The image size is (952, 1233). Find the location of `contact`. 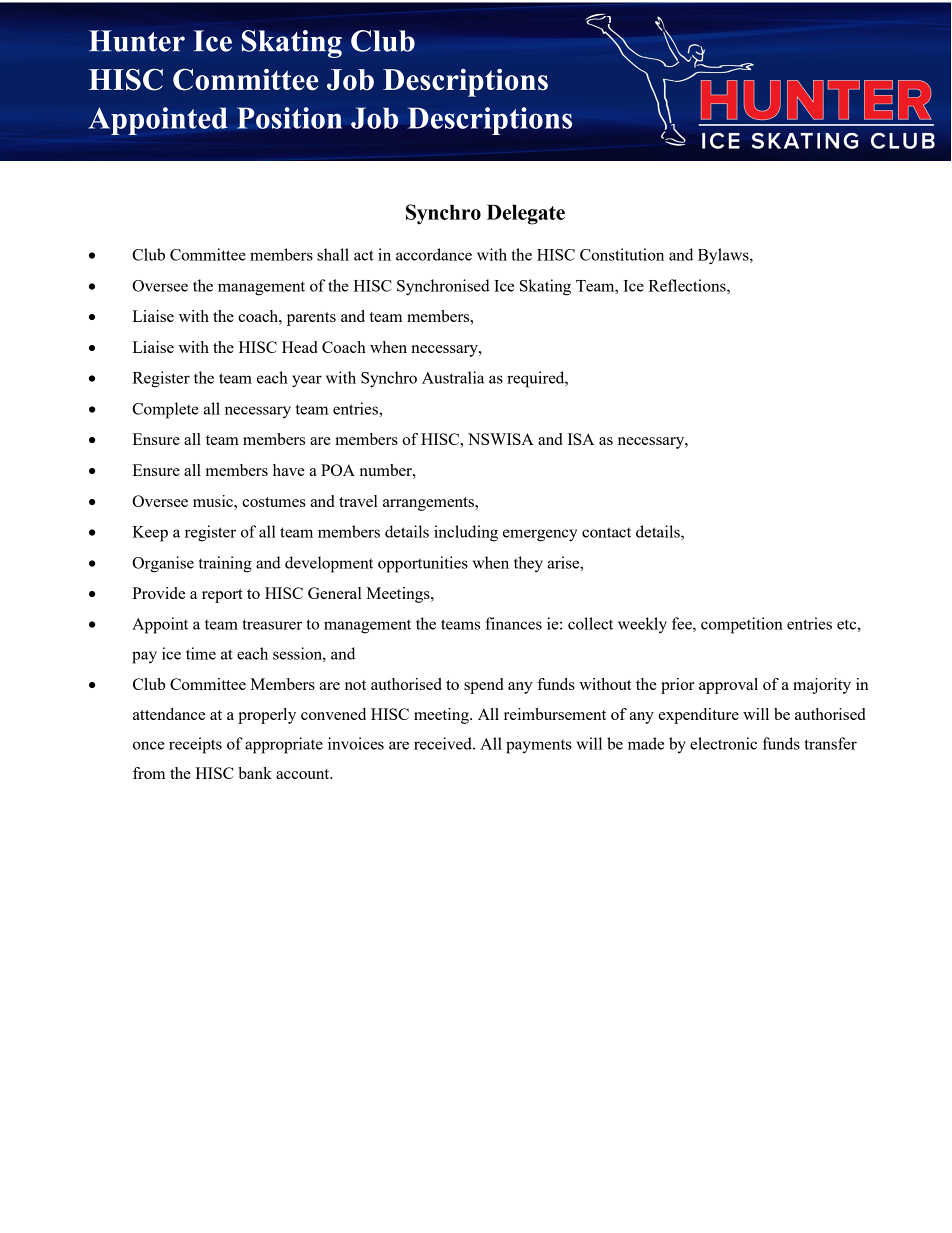

contact is located at coordinates (606, 532).
